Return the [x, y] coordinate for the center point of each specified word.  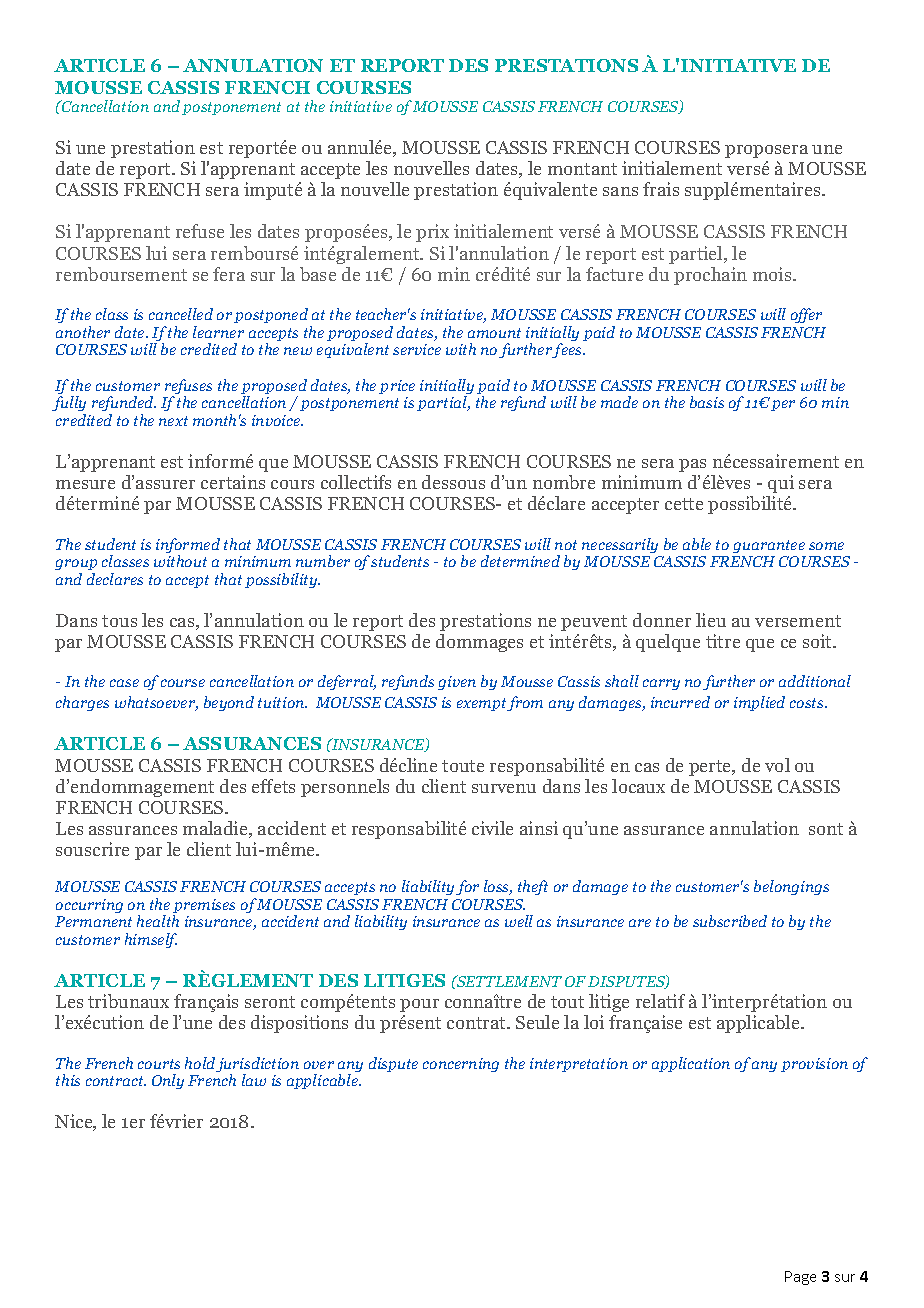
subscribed [730, 921]
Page [800, 1278]
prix [432, 233]
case [124, 683]
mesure [85, 484]
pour [419, 1005]
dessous [453, 482]
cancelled [181, 314]
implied [759, 703]
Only [168, 1081]
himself [151, 940]
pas [692, 465]
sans [620, 191]
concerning [461, 1065]
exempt [482, 704]
